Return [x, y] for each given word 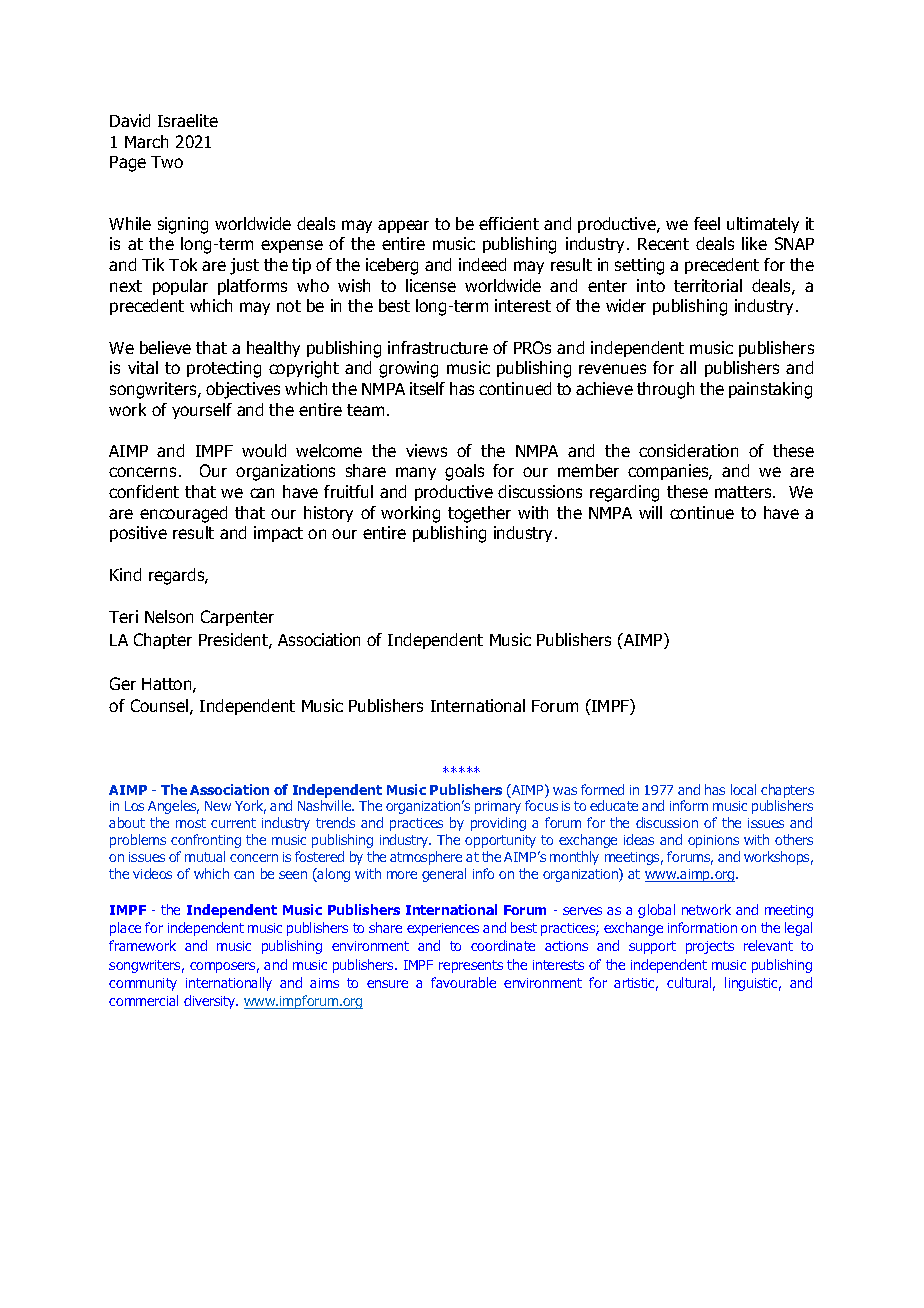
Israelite [188, 120]
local [743, 789]
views [426, 450]
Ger [123, 683]
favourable [463, 982]
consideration [688, 450]
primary [498, 807]
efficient [509, 223]
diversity [211, 1002]
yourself [202, 411]
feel [707, 223]
